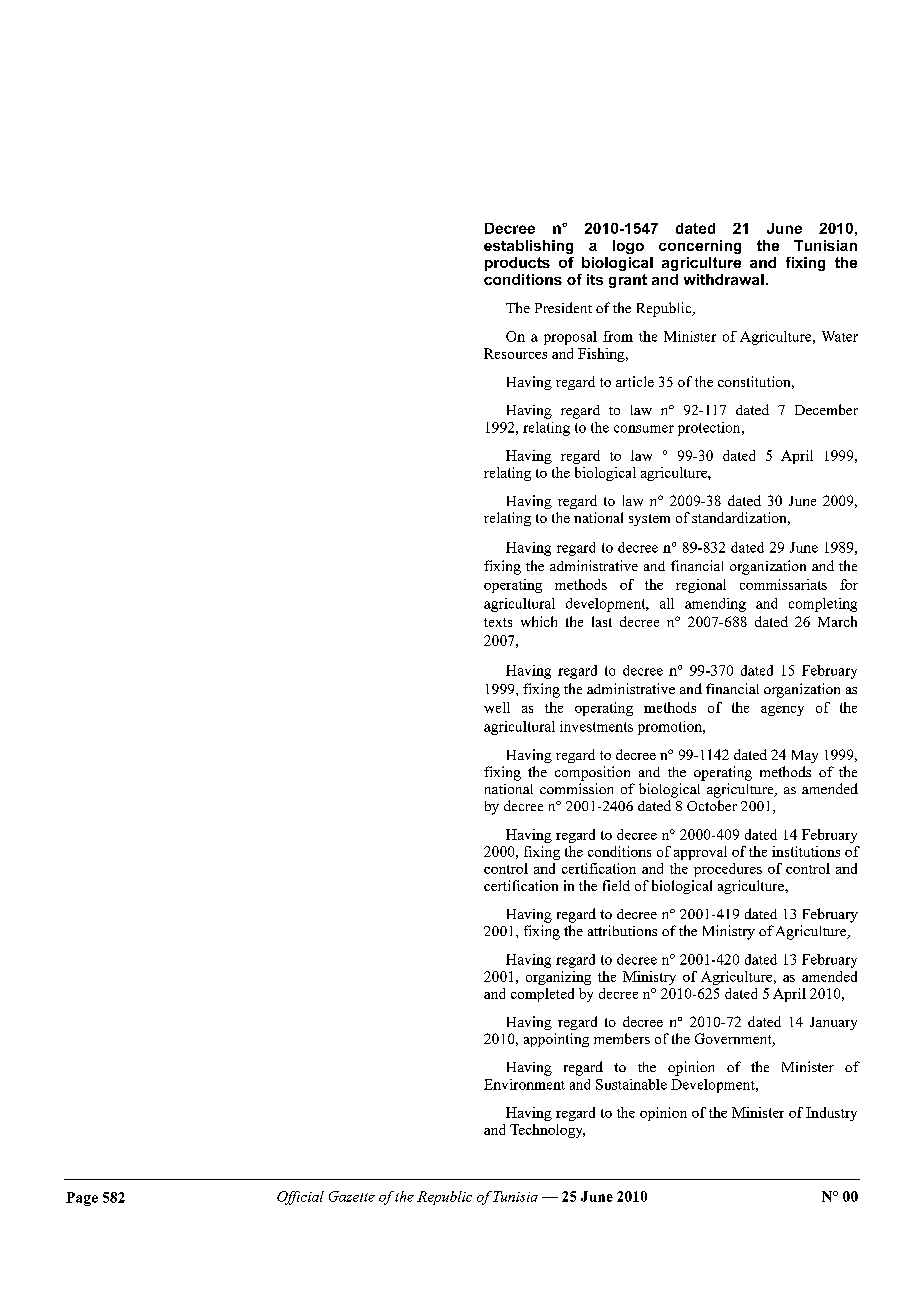 This image has height=1308, width=924. What do you see at coordinates (542, 995) in the image?
I see `completed` at bounding box center [542, 995].
